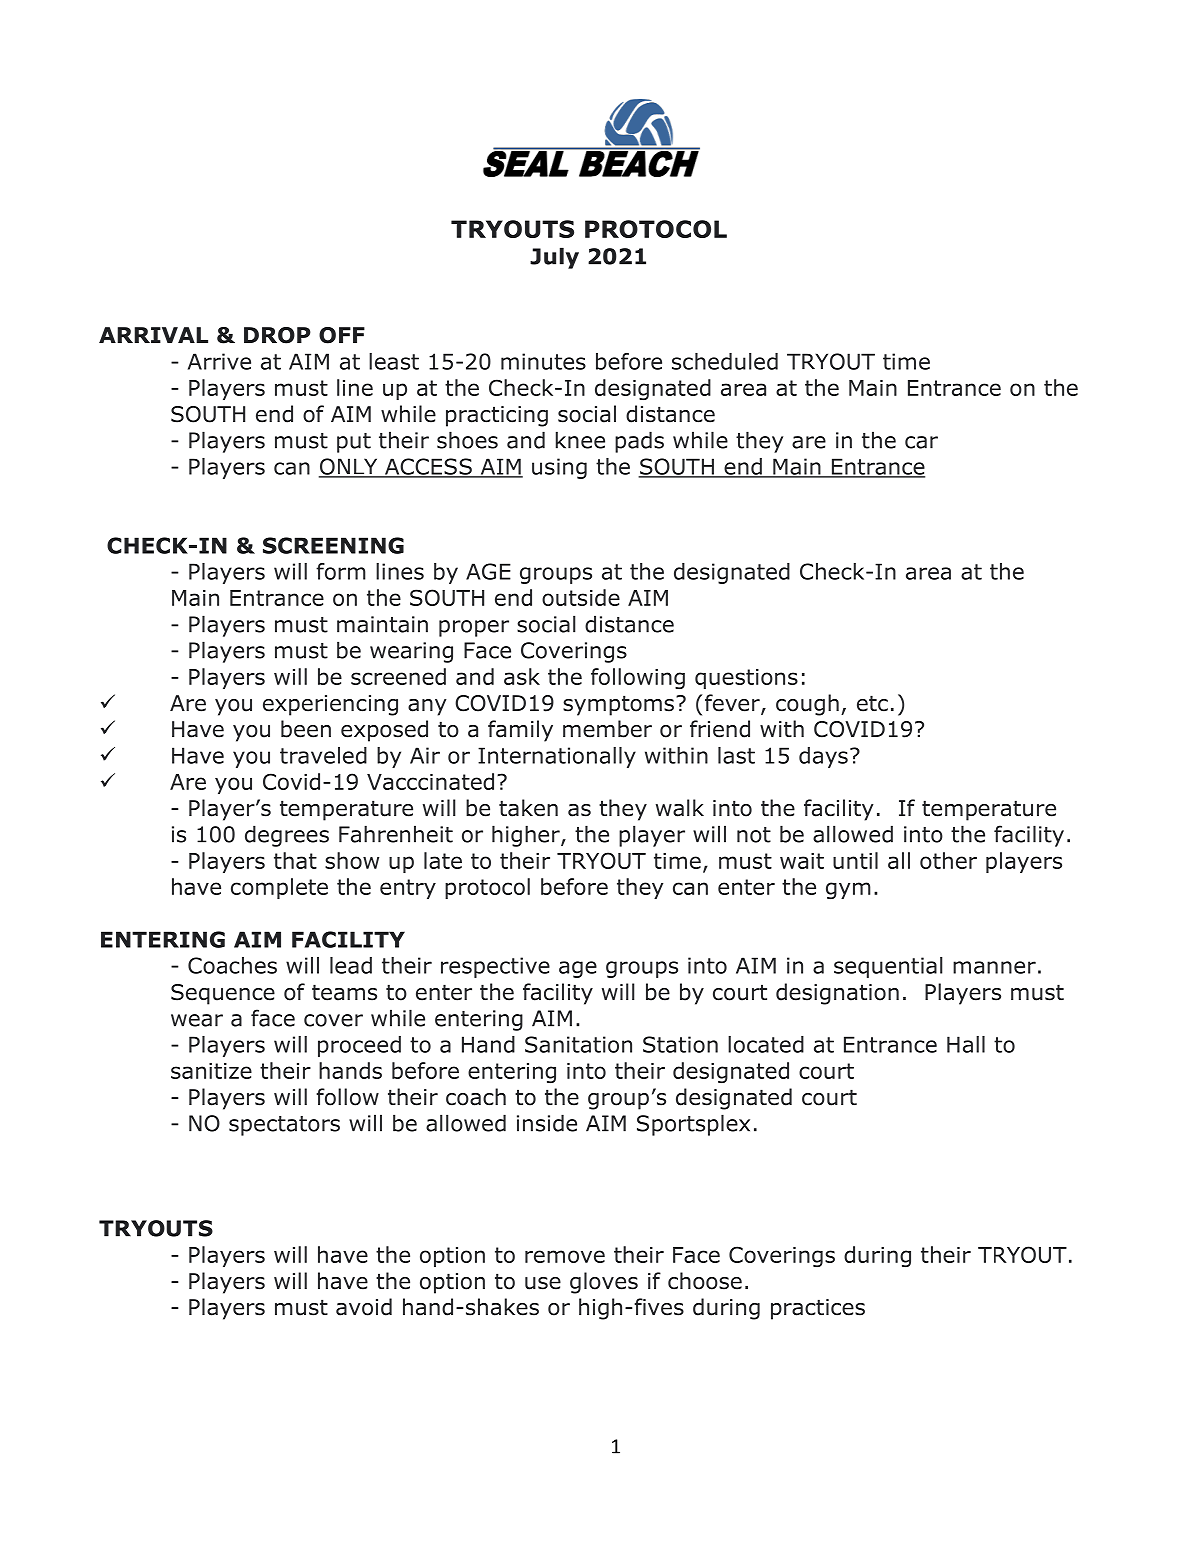 The width and height of the image is (1203, 1556). Describe the element at coordinates (872, 703) in the image. I see `etc` at that location.
